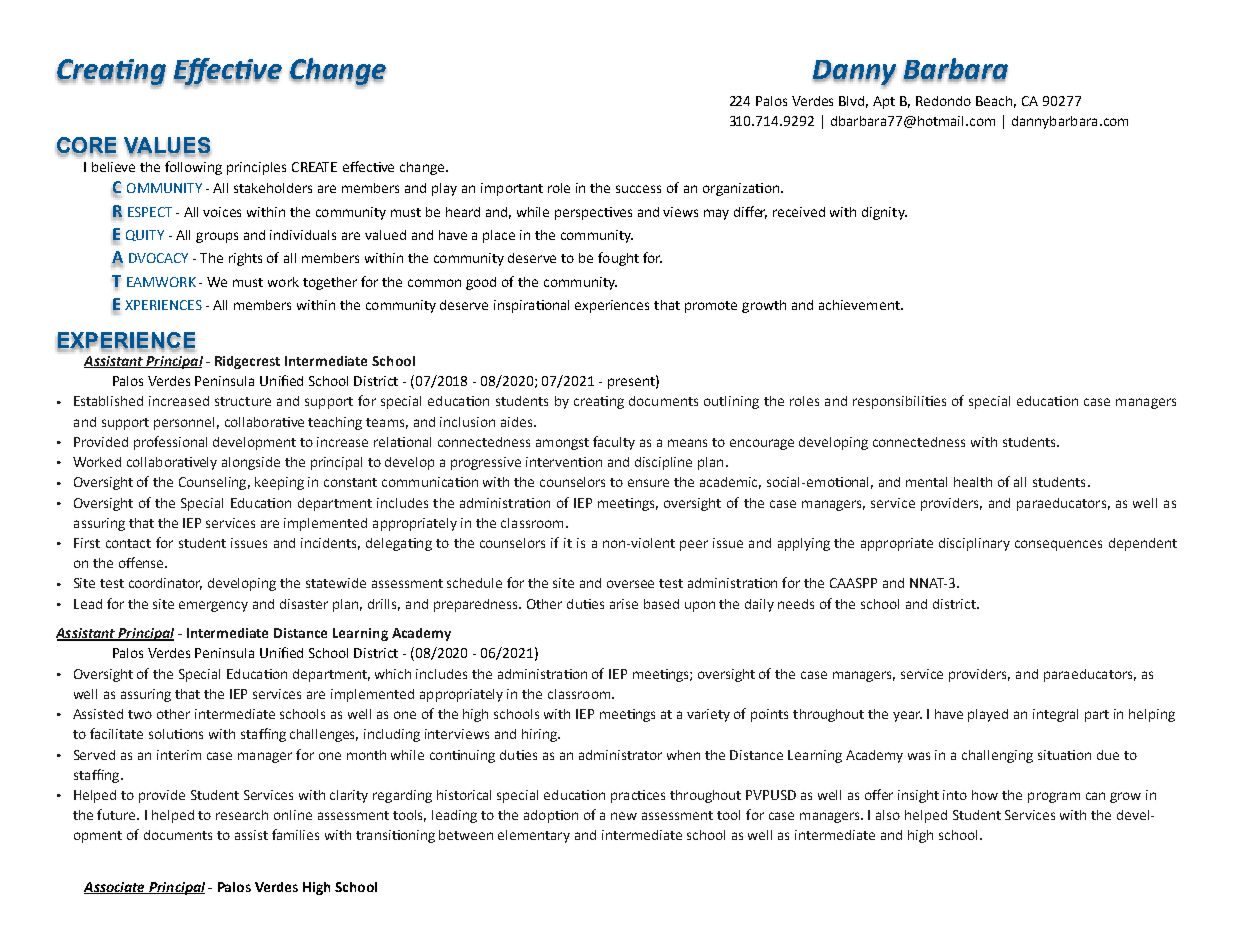 The image size is (1233, 952). I want to click on discipline, so click(663, 463).
